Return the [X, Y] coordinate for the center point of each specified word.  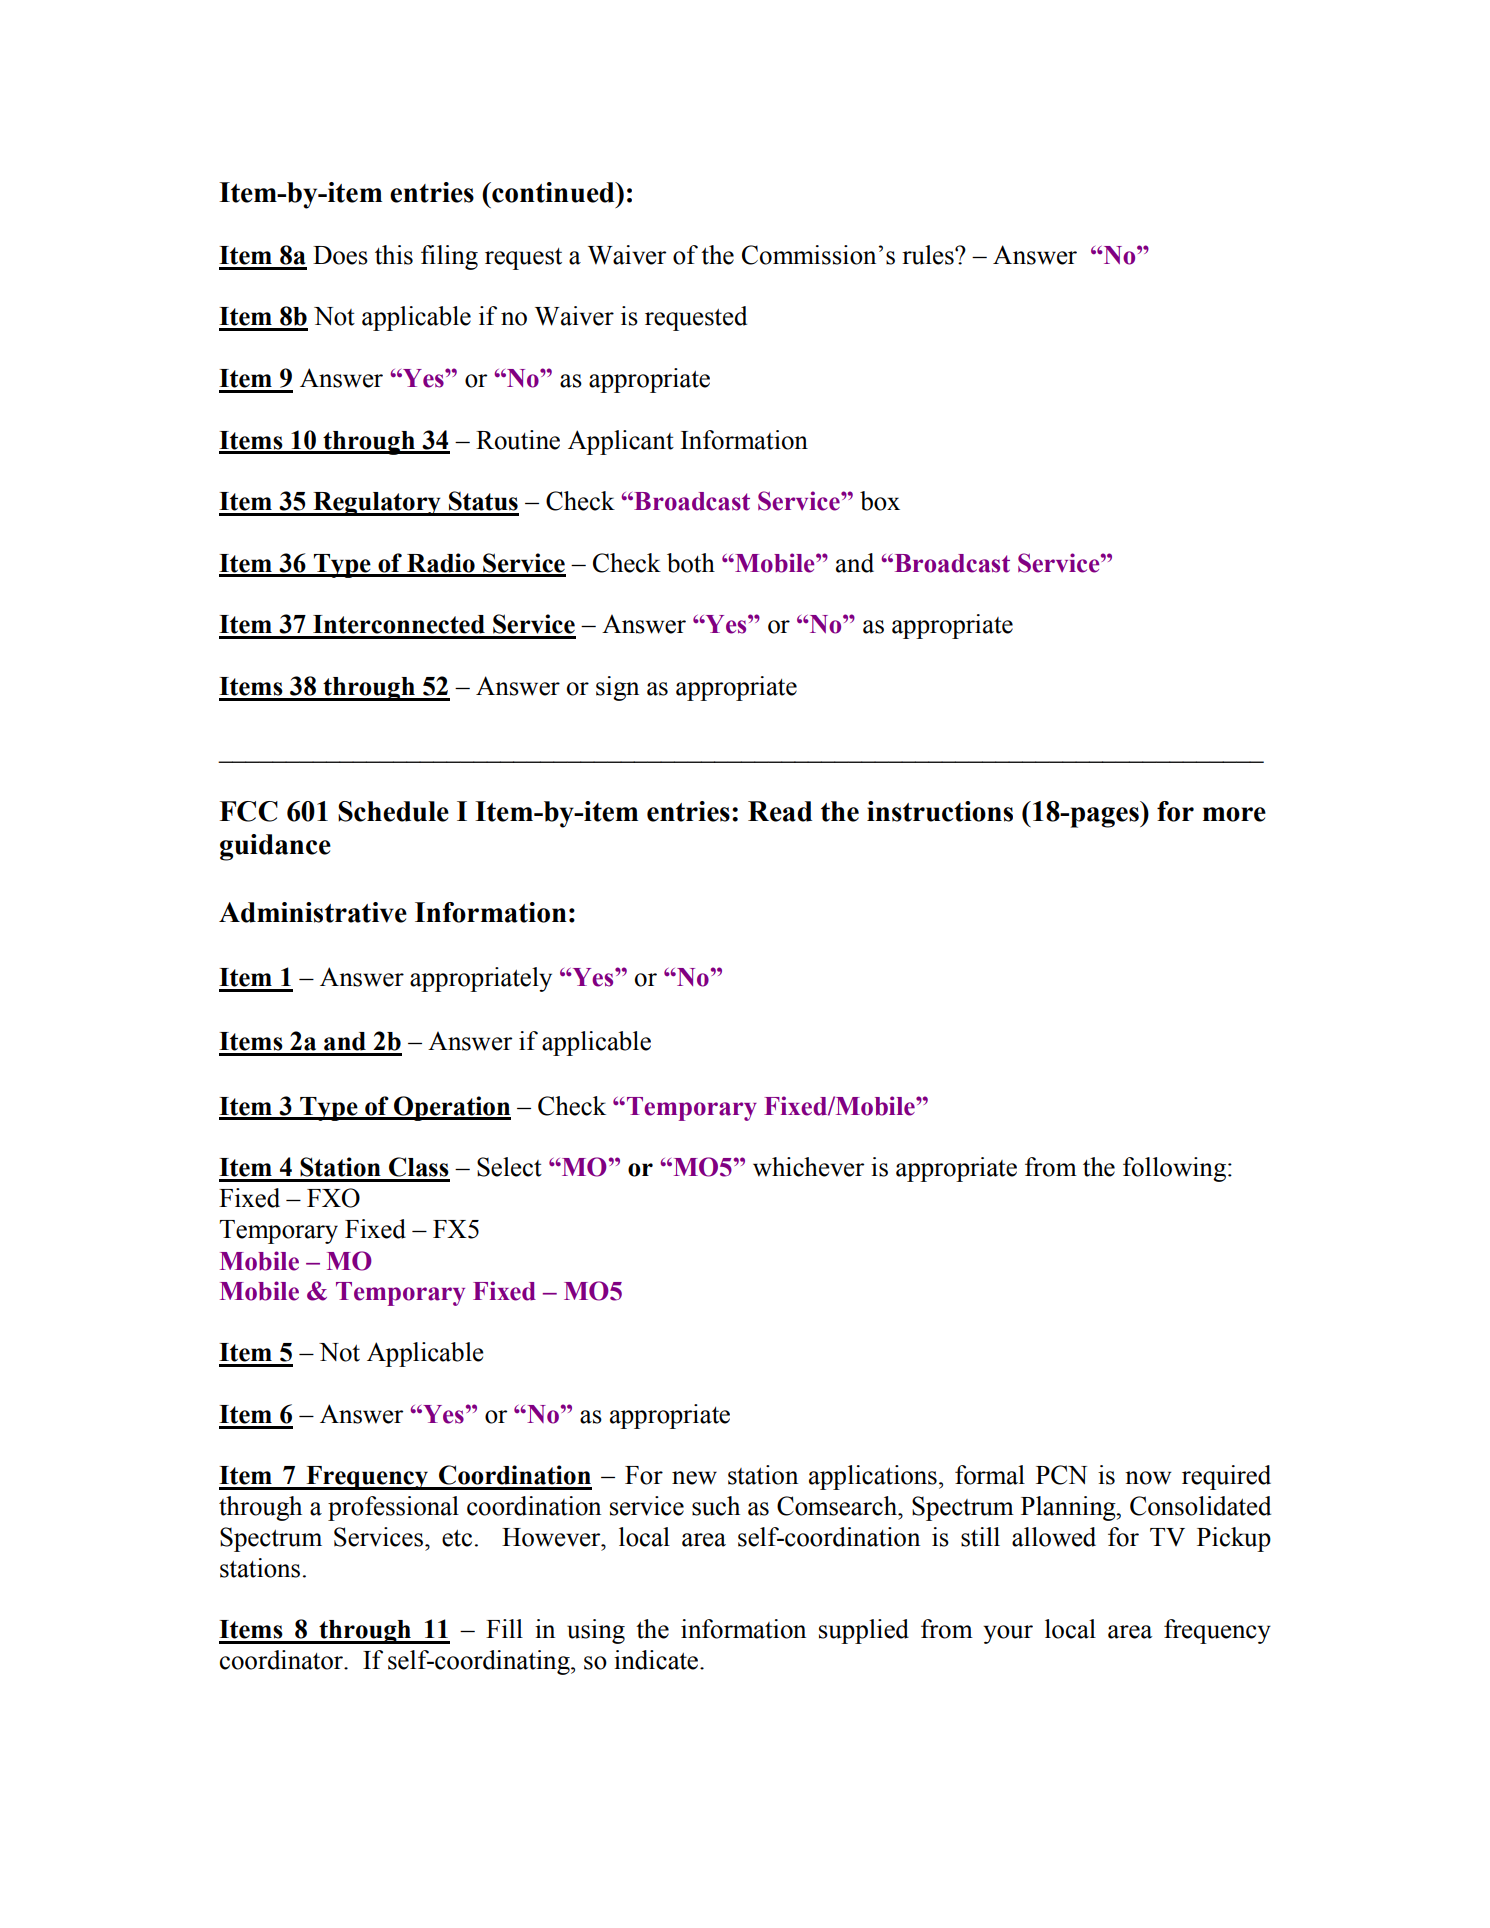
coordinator [283, 1660]
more [1234, 814]
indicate [657, 1660]
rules [929, 255]
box [880, 501]
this [394, 255]
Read [780, 811]
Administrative [313, 912]
